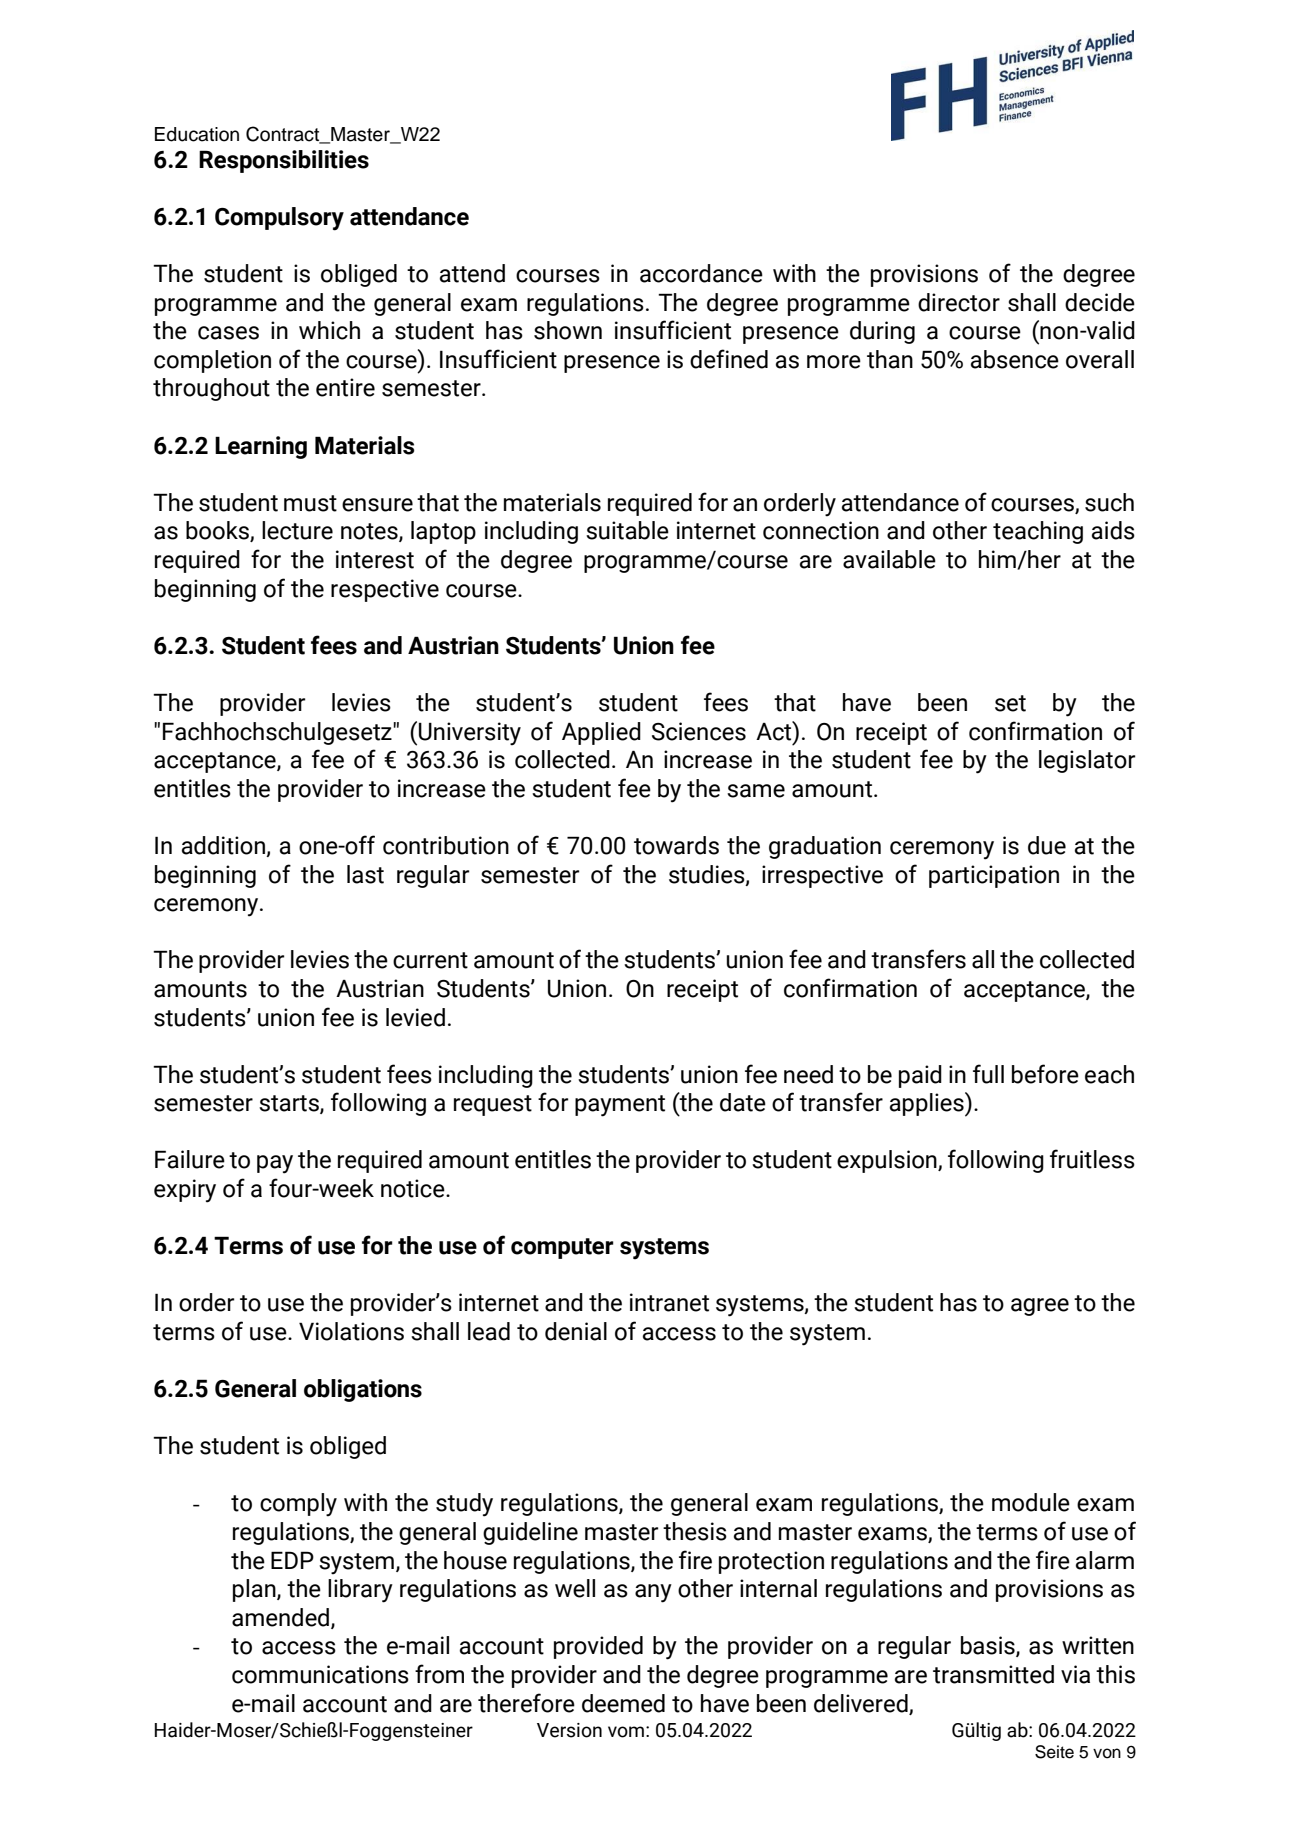 Image resolution: width=1289 pixels, height=1823 pixels. I want to click on lecture, so click(297, 530).
